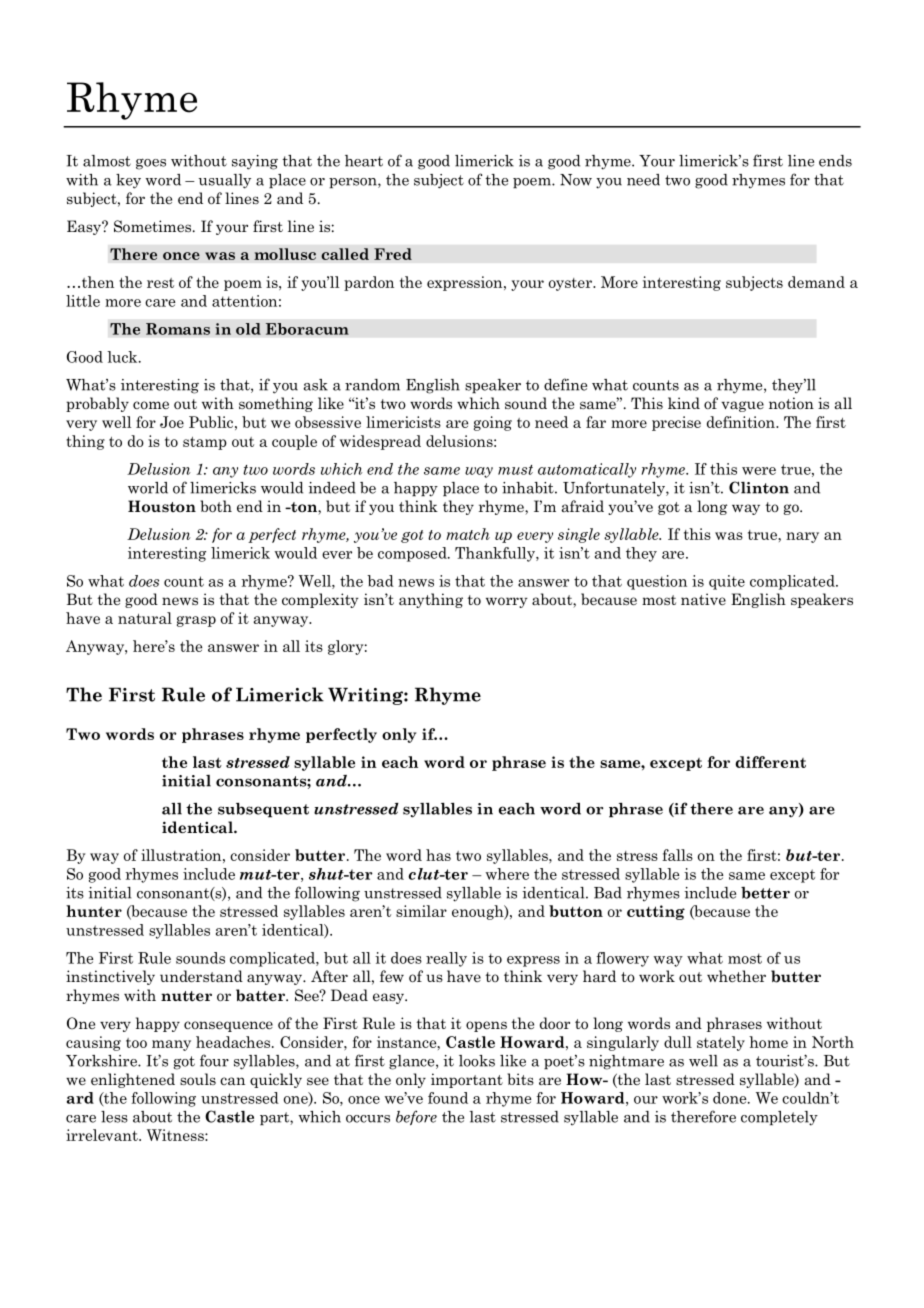 The height and width of the screenshot is (1308, 924). What do you see at coordinates (703, 599) in the screenshot?
I see `native` at bounding box center [703, 599].
